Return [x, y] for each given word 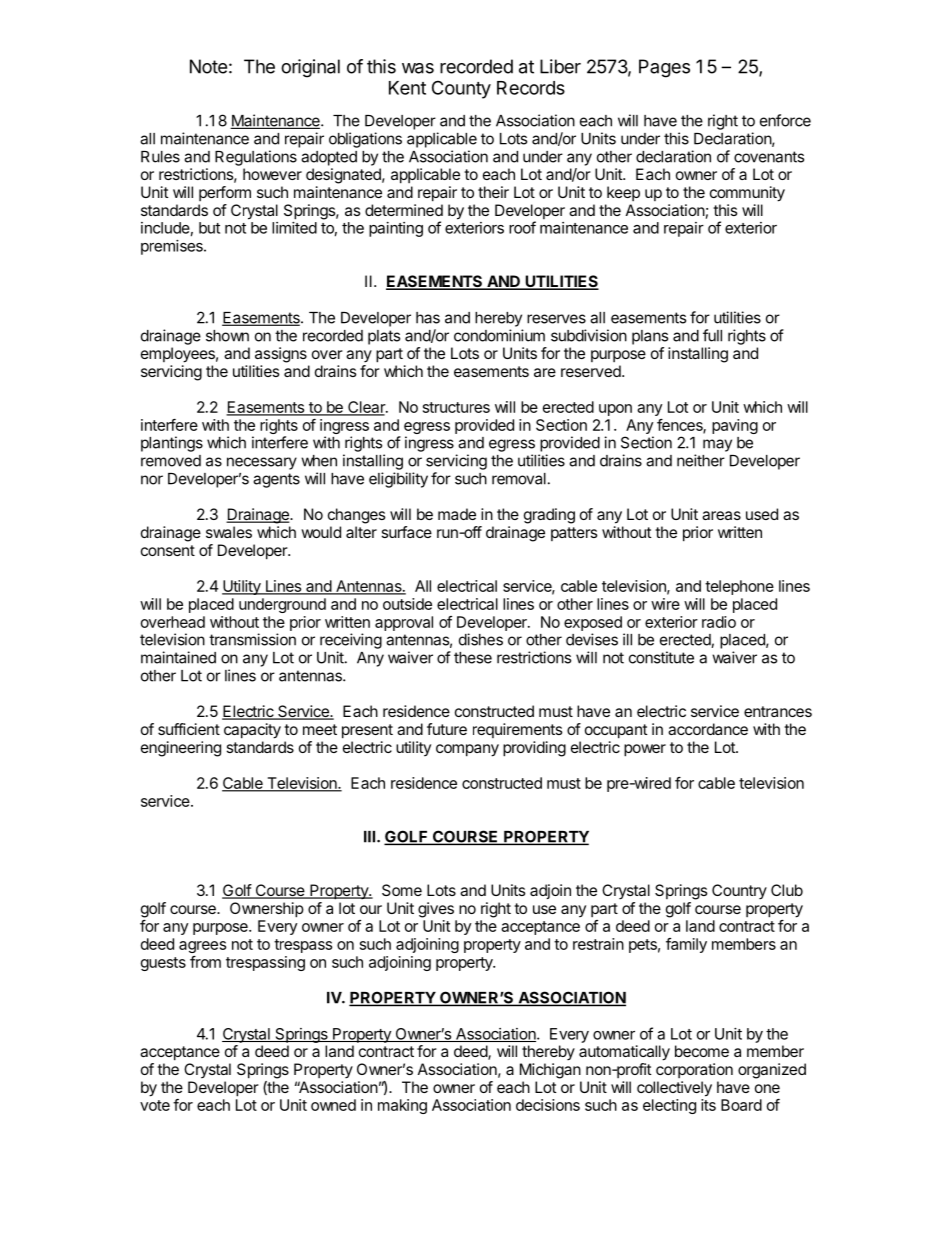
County [461, 89]
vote [155, 1105]
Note [208, 66]
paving [735, 426]
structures [456, 407]
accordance [708, 729]
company [467, 750]
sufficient [189, 729]
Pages [664, 68]
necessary [262, 463]
